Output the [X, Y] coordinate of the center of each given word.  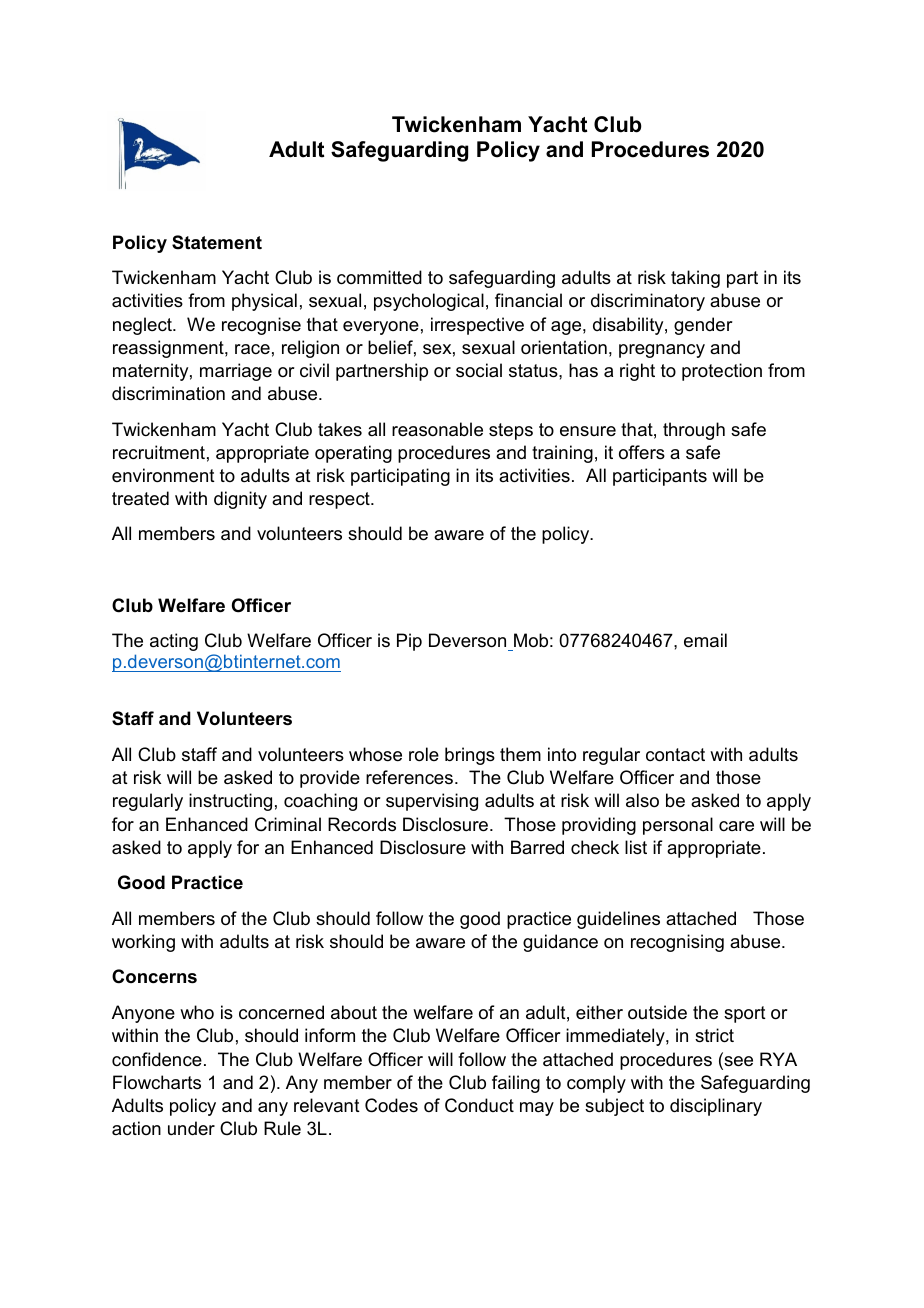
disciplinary [716, 1107]
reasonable [437, 429]
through [694, 431]
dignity [240, 500]
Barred [537, 847]
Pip [409, 642]
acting [174, 642]
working [143, 943]
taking [695, 279]
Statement [217, 242]
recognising [677, 943]
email [705, 640]
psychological [429, 302]
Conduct [479, 1105]
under [191, 1128]
